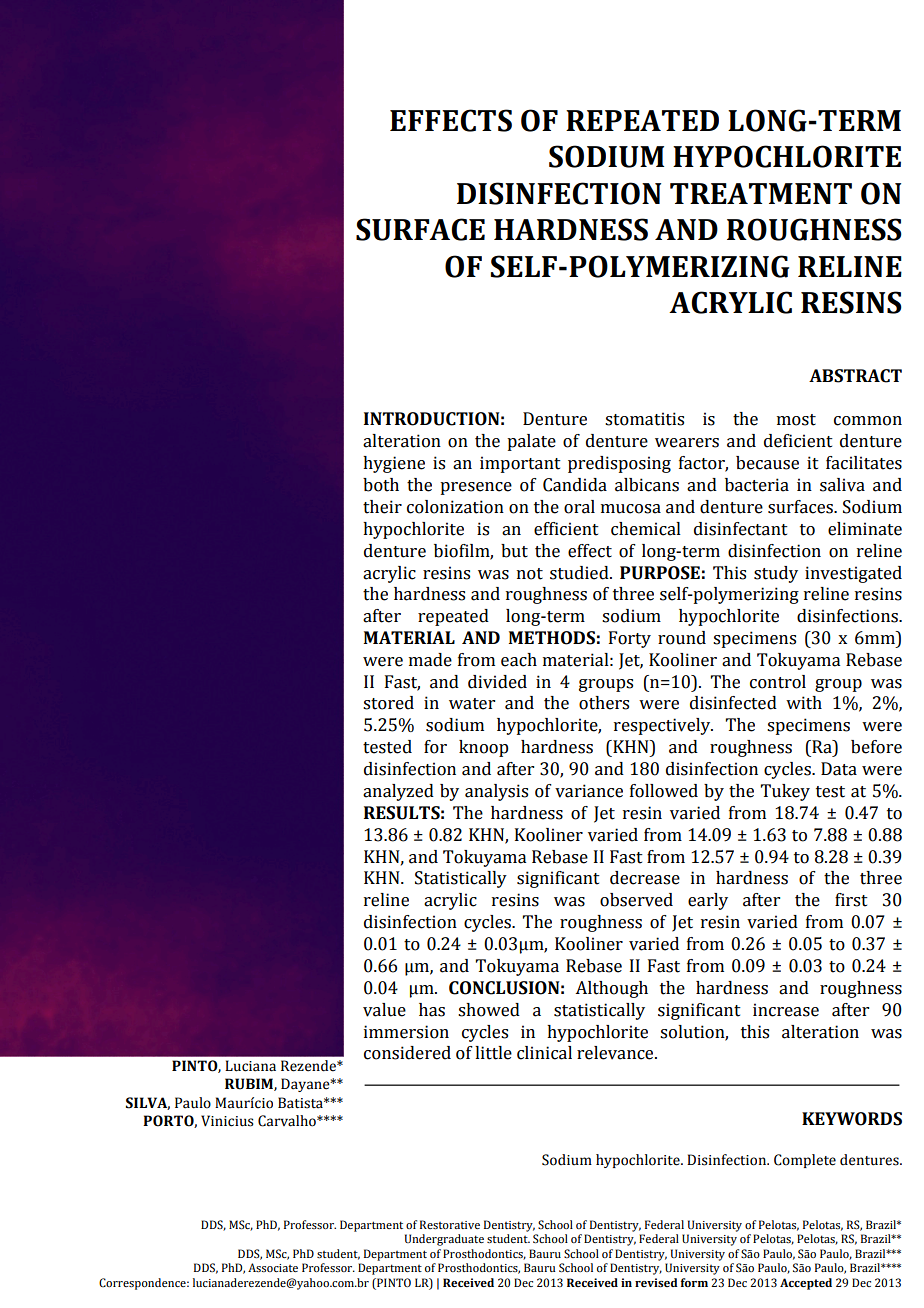 The width and height of the screenshot is (924, 1308). What do you see at coordinates (851, 900) in the screenshot?
I see `first` at bounding box center [851, 900].
